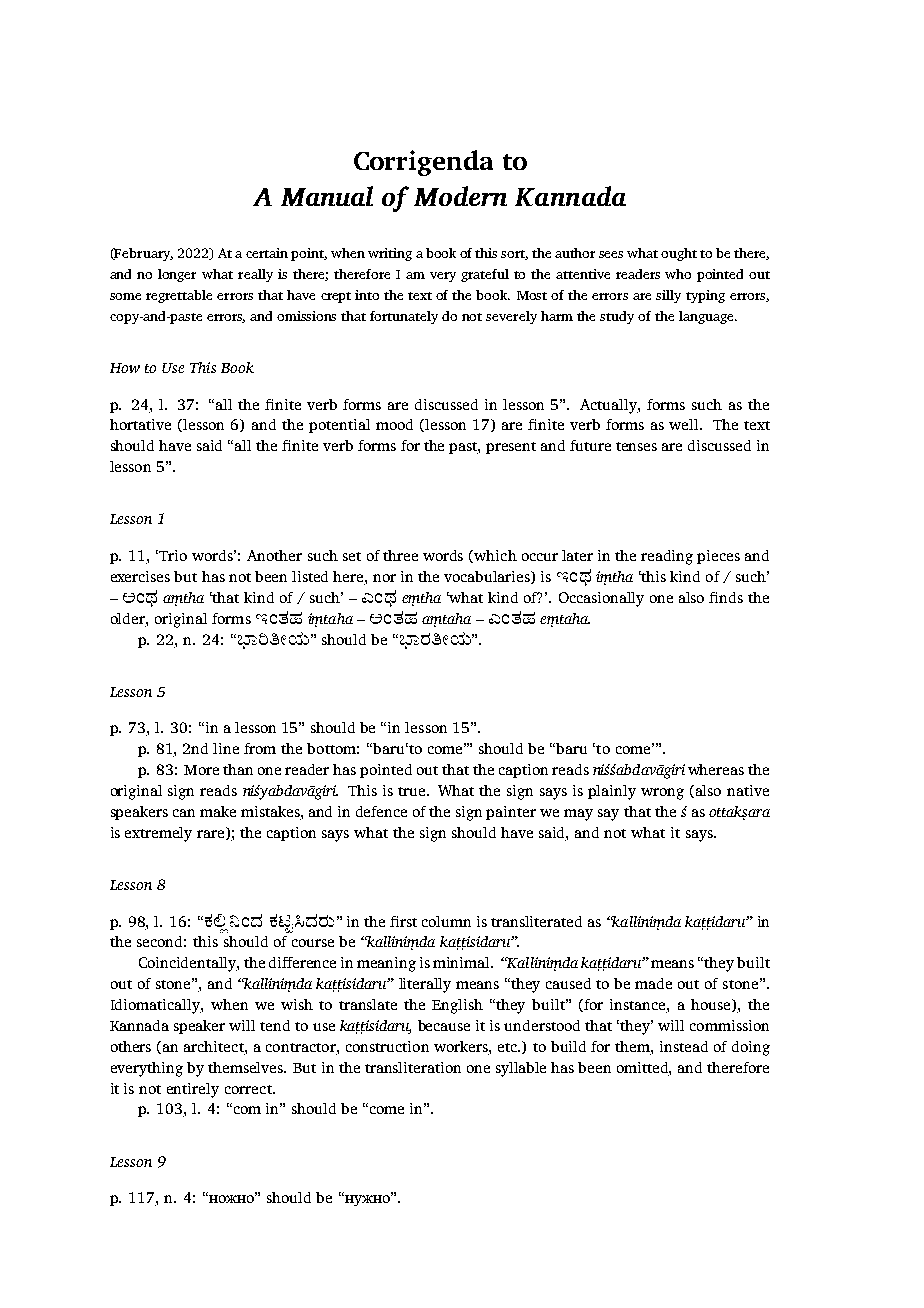 The width and height of the document is (924, 1308). Describe the element at coordinates (212, 835) in the document. I see `rare` at that location.
